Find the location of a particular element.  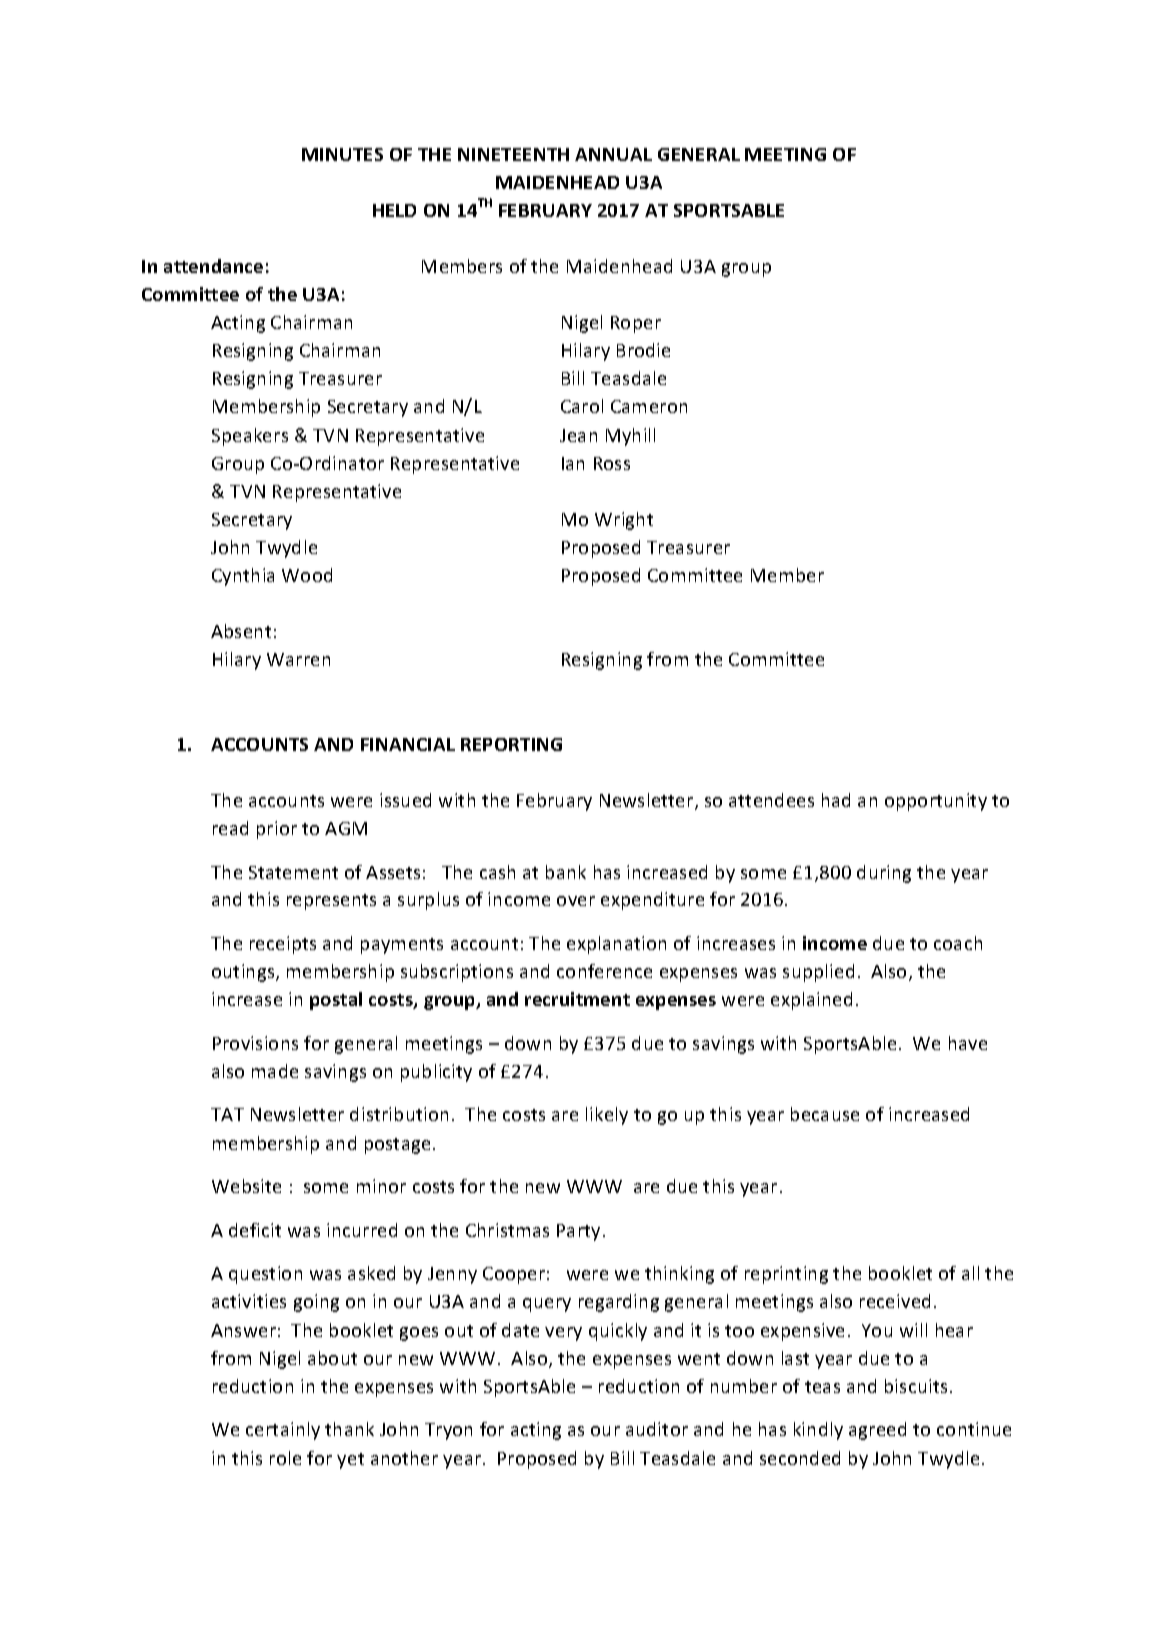

recruitment is located at coordinates (577, 999).
